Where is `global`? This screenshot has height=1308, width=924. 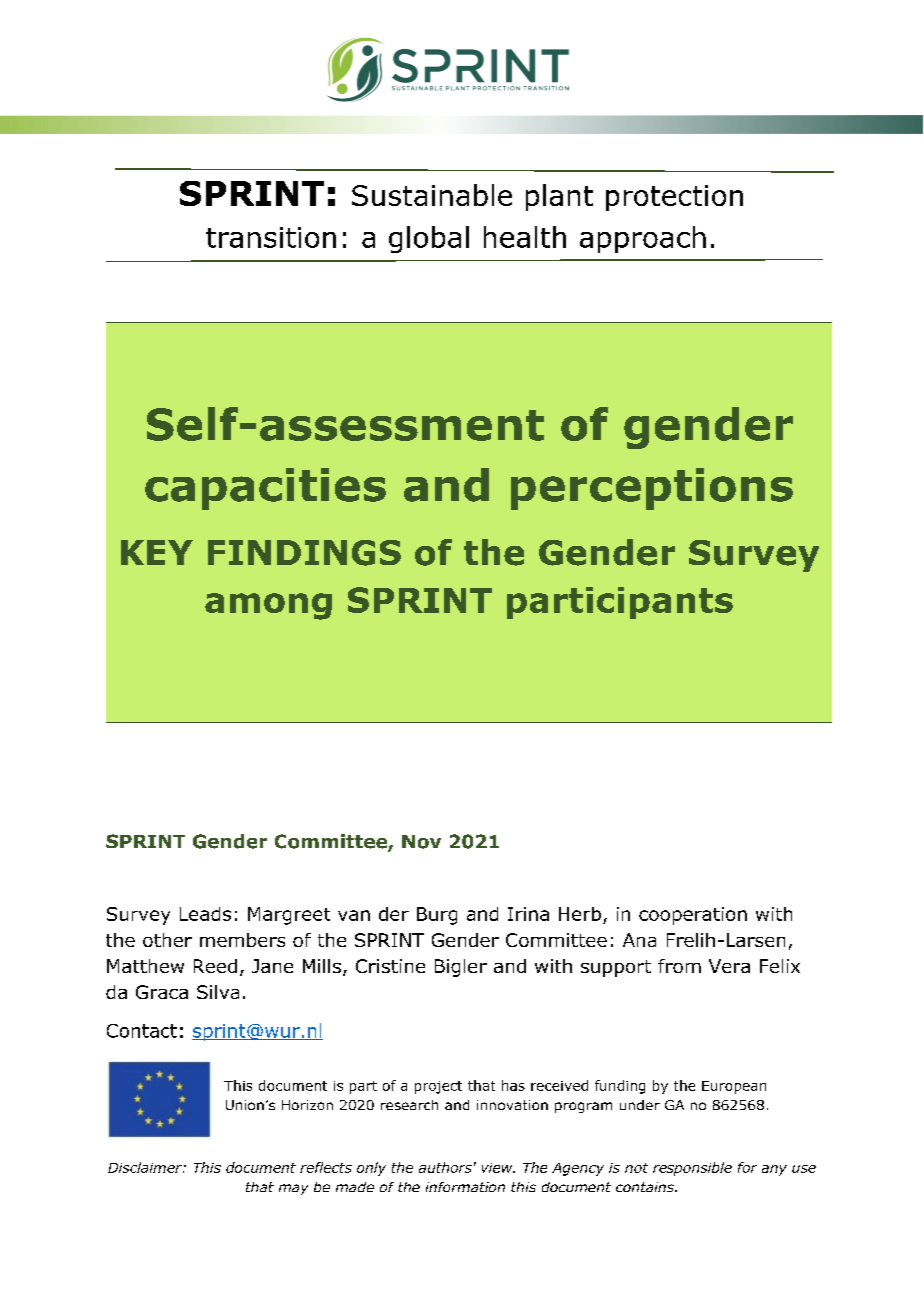
global is located at coordinates (429, 239).
